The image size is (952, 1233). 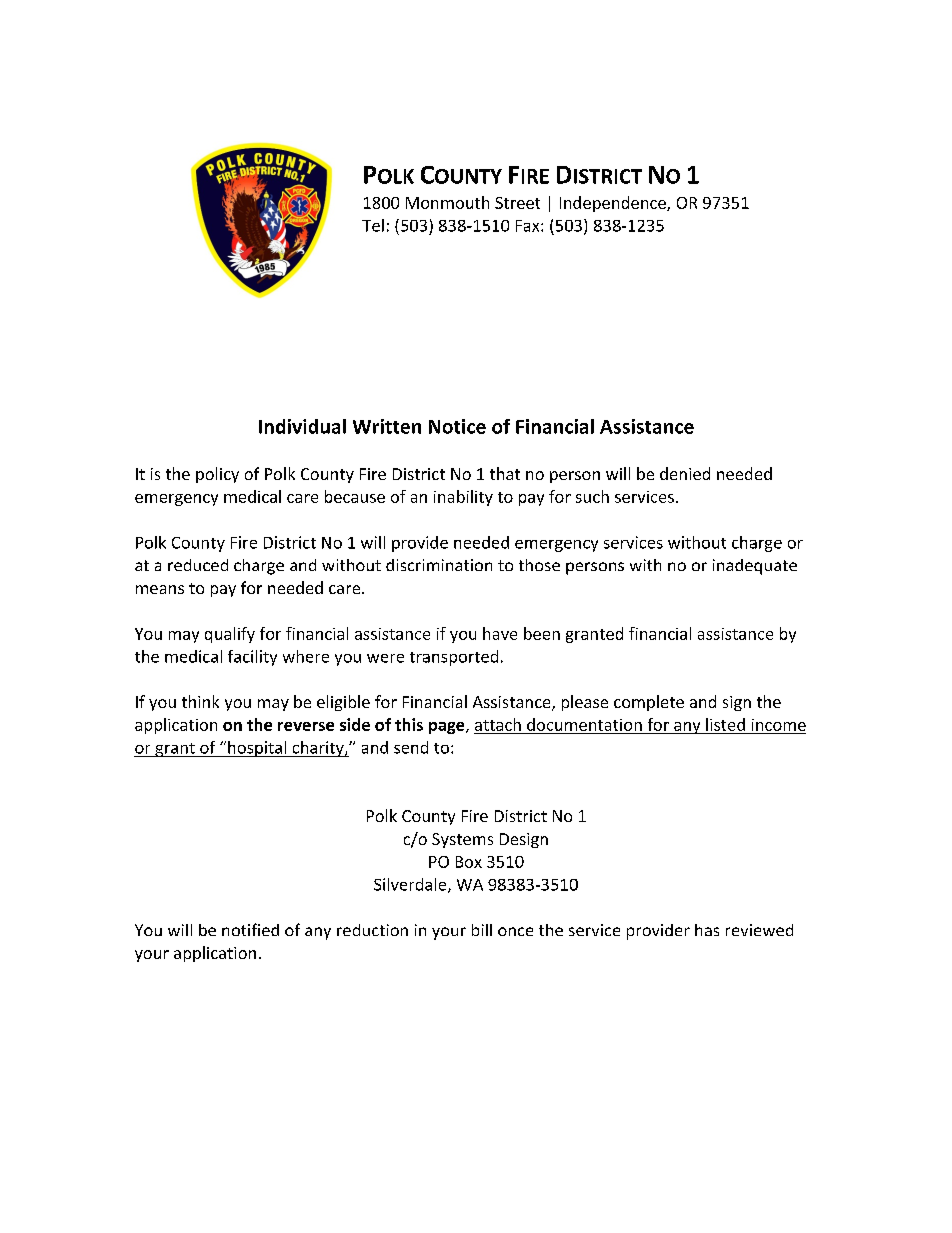 What do you see at coordinates (755, 567) in the screenshot?
I see `inadequate` at bounding box center [755, 567].
